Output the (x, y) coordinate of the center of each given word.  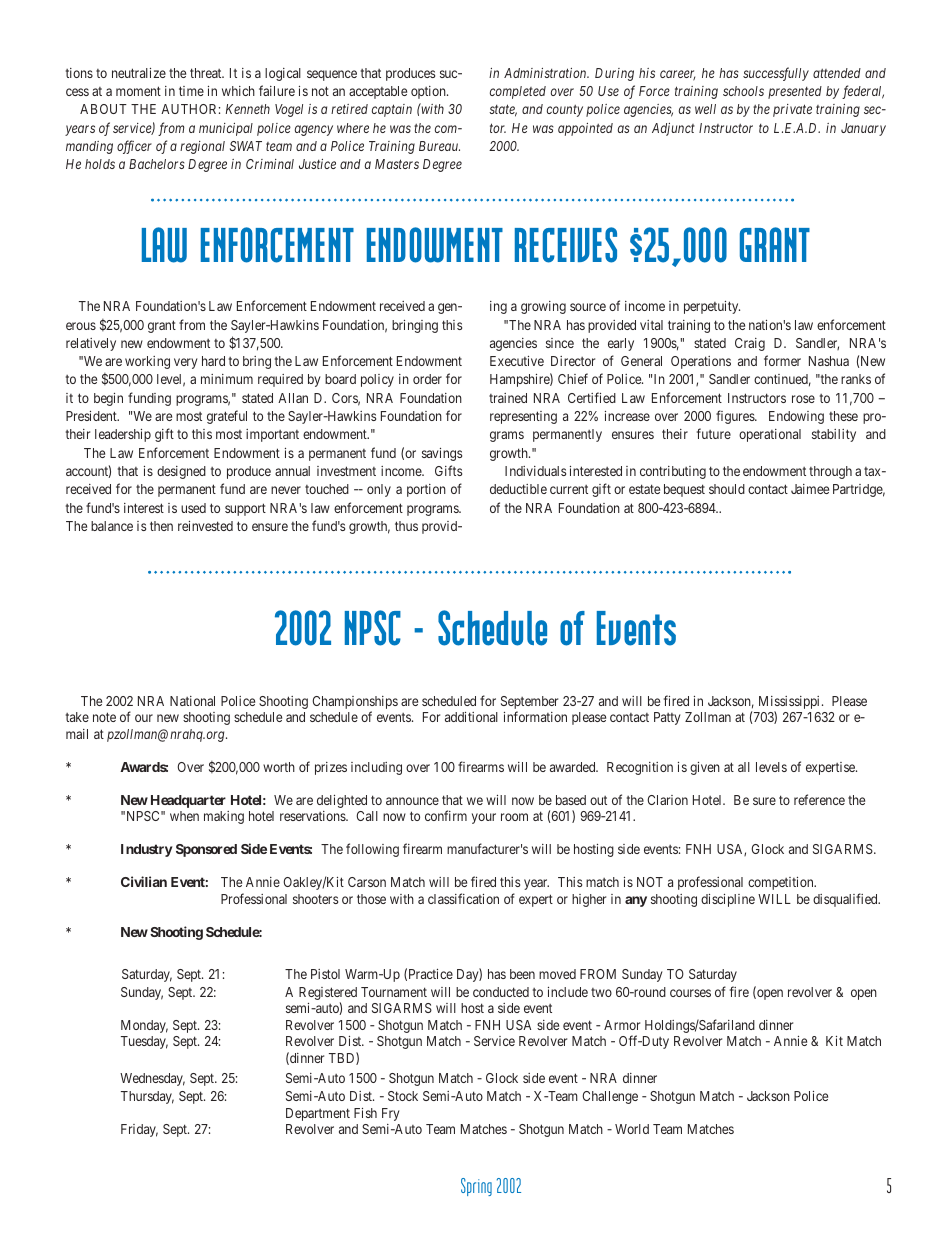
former (782, 360)
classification (463, 898)
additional (471, 717)
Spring (476, 1187)
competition (782, 883)
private (792, 110)
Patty (667, 718)
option (429, 92)
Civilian (144, 881)
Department (318, 1114)
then (161, 526)
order (427, 379)
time (191, 91)
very (186, 363)
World (632, 1129)
